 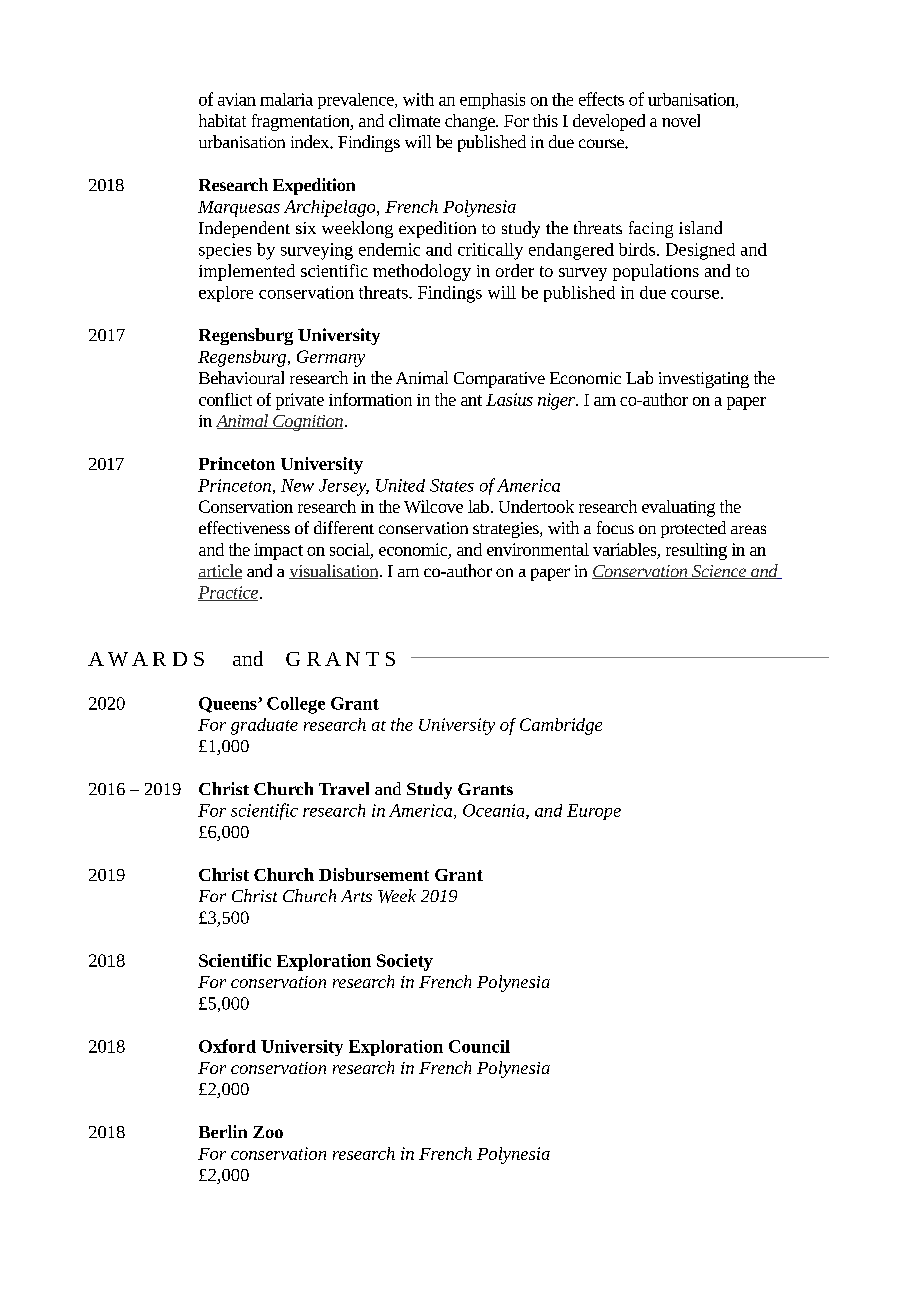 I want to click on Oceania, so click(x=495, y=811).
